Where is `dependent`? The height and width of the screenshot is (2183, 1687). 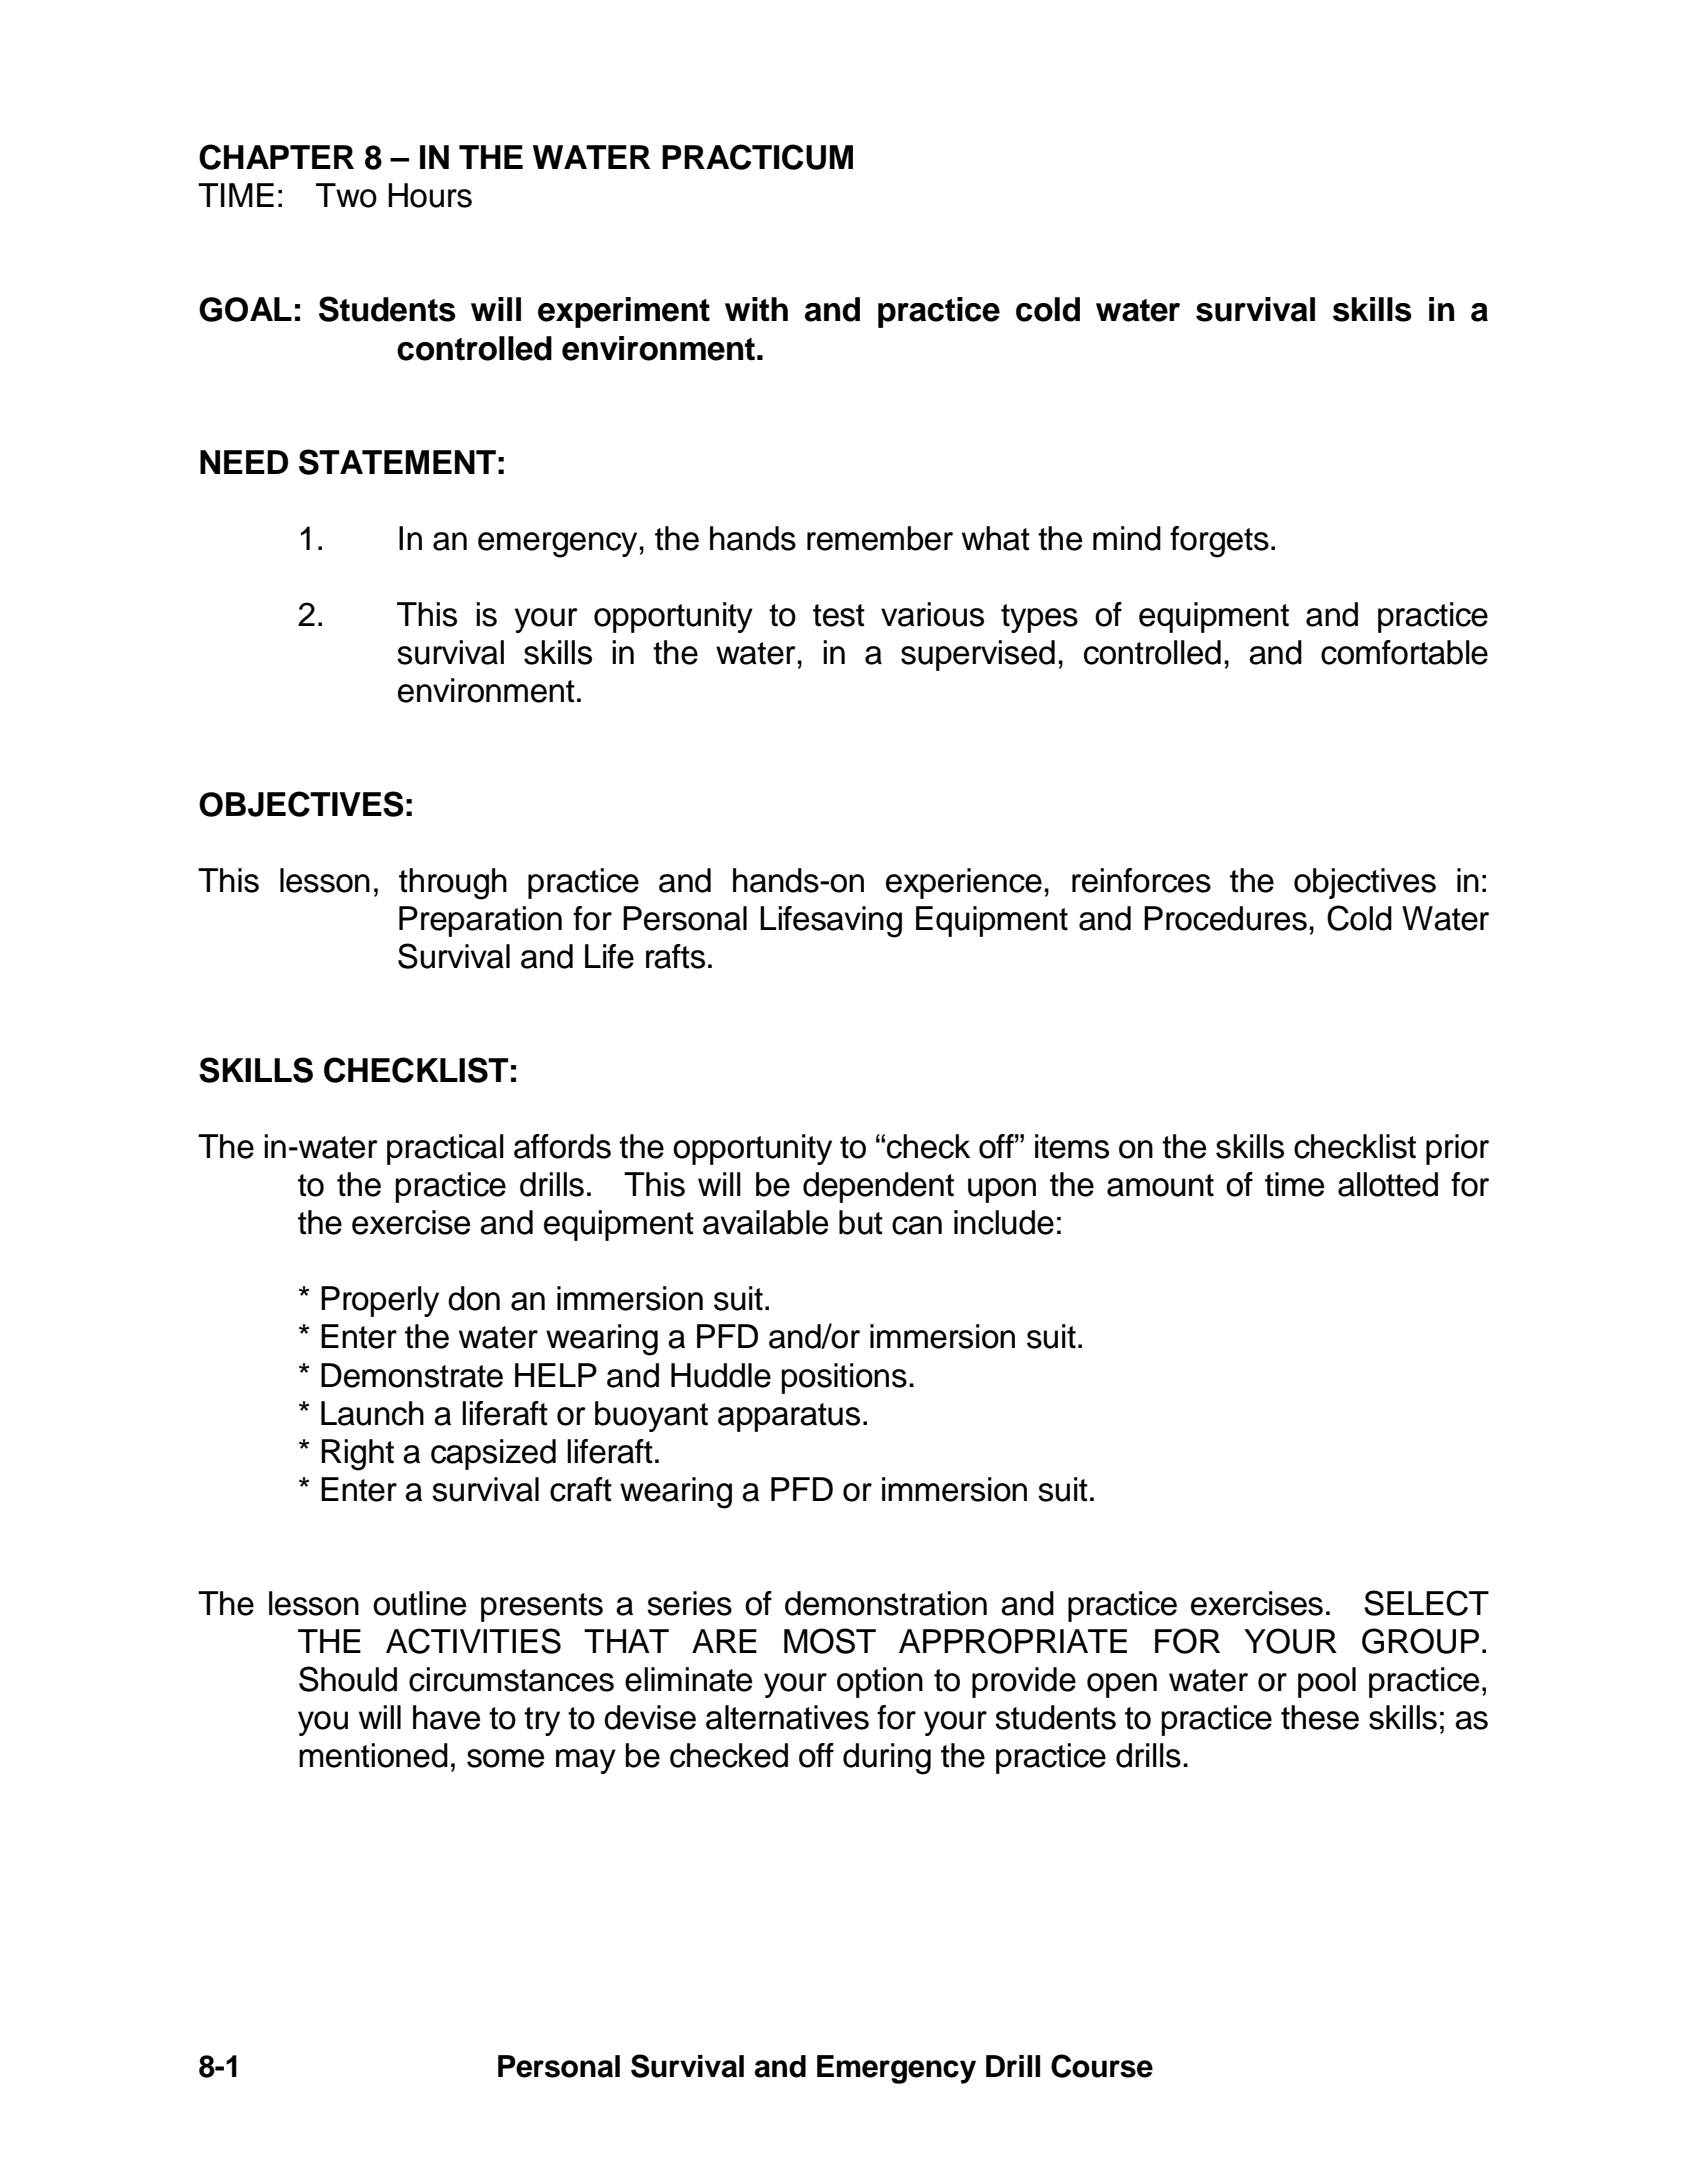
dependent is located at coordinates (878, 1187).
